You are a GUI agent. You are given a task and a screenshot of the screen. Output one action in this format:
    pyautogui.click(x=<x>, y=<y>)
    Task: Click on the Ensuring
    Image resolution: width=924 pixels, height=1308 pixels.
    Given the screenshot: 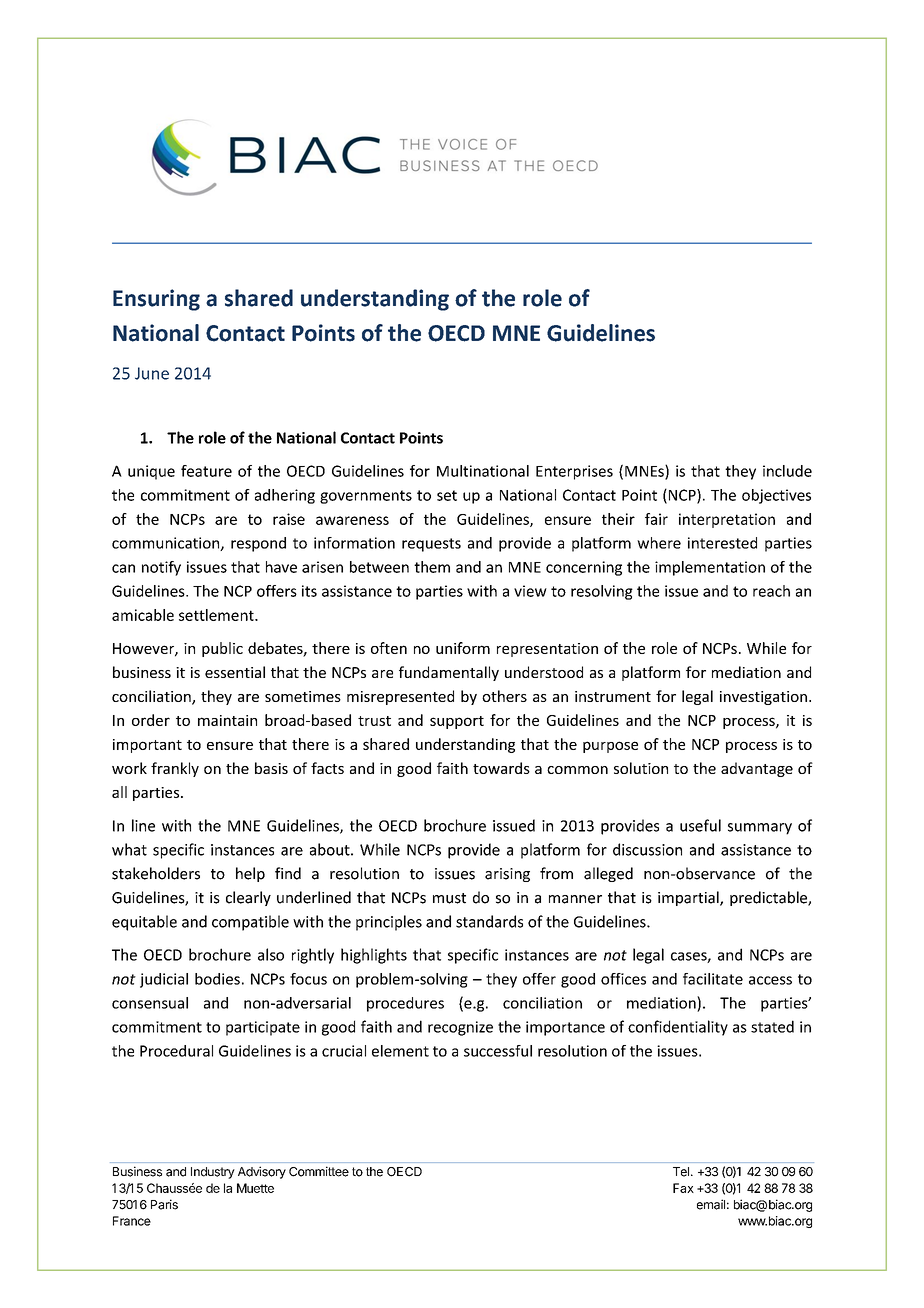 What is the action you would take?
    pyautogui.click(x=156, y=300)
